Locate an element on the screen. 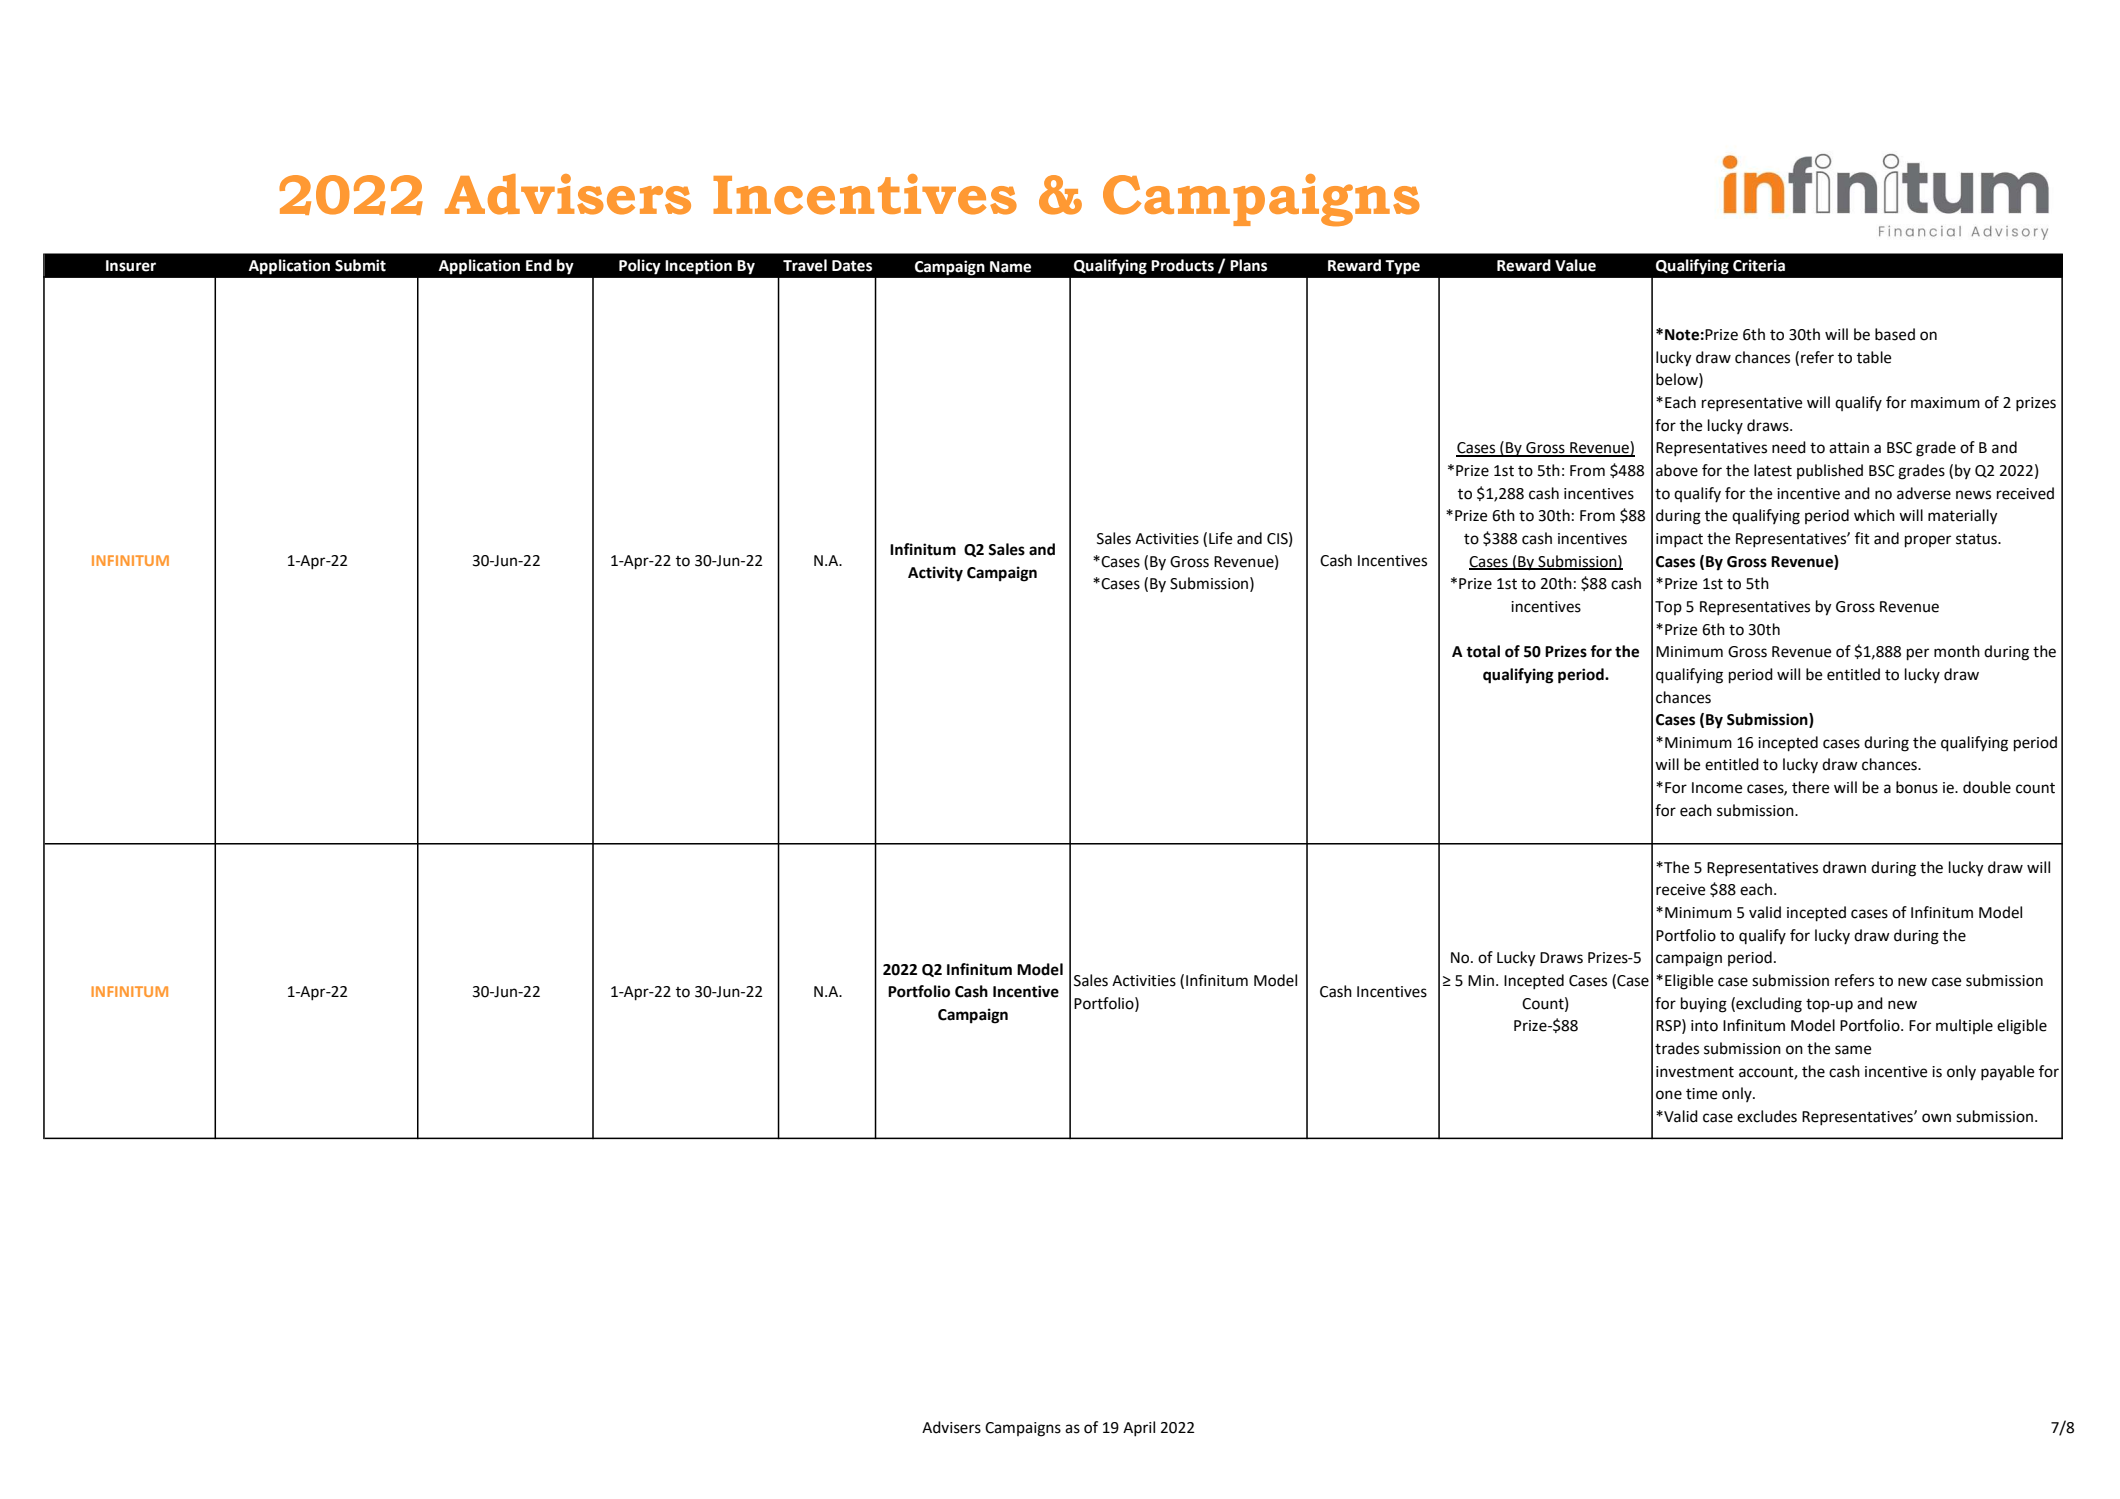 This screenshot has width=2120, height=1499. into is located at coordinates (1704, 1026).
